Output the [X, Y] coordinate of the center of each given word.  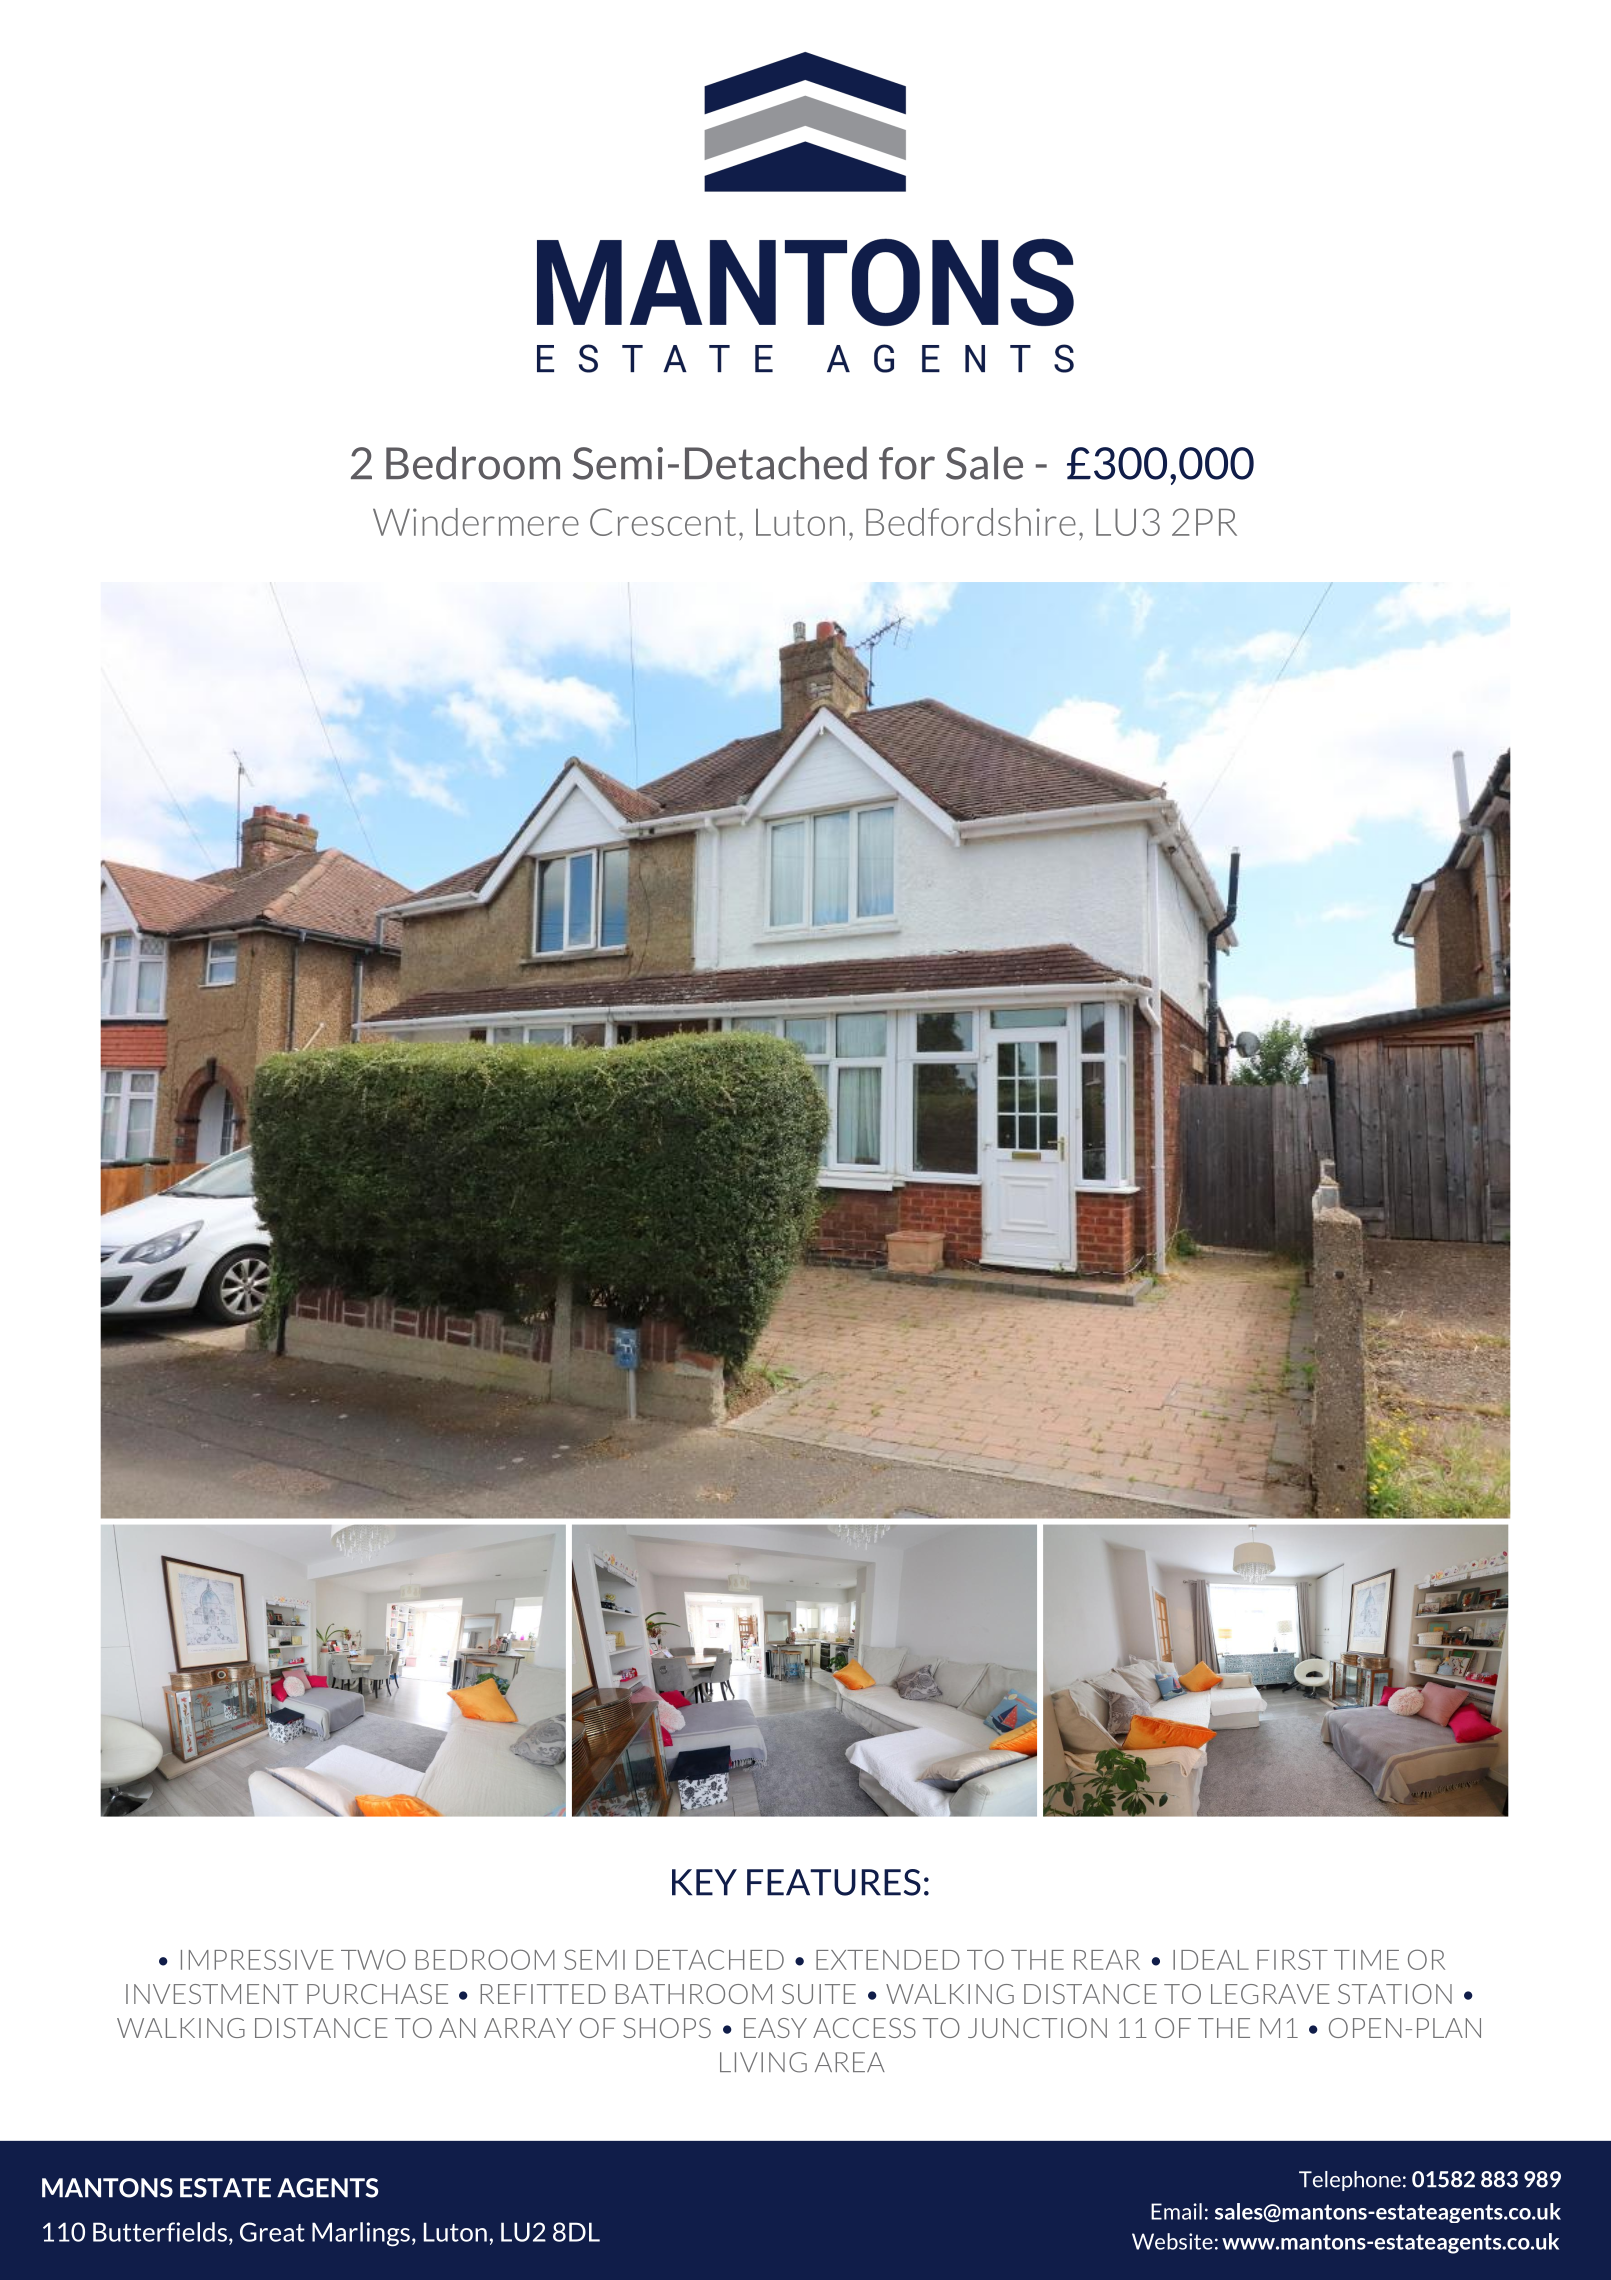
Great [272, 2232]
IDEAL [1211, 1960]
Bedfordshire [971, 522]
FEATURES [834, 1882]
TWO [373, 1959]
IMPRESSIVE [257, 1959]
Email [1176, 2211]
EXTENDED [888, 1960]
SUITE [819, 1994]
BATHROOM [694, 1994]
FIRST [1292, 1959]
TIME [1366, 1960]
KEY [704, 1882]
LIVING [763, 2062]
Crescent [663, 522]
